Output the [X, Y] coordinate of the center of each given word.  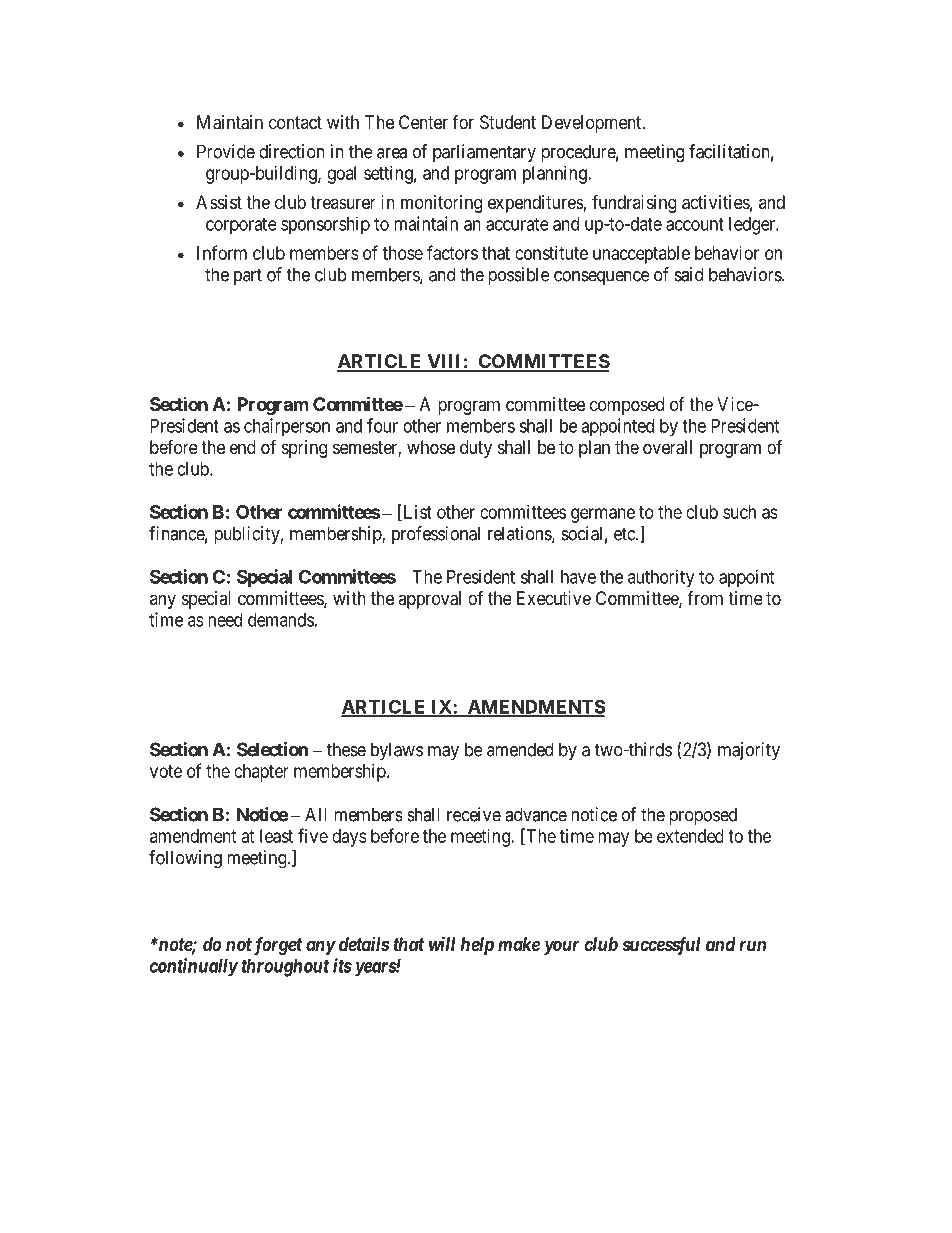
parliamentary [484, 153]
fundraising [634, 203]
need [225, 620]
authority [661, 578]
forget [276, 946]
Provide [226, 151]
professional [436, 535]
